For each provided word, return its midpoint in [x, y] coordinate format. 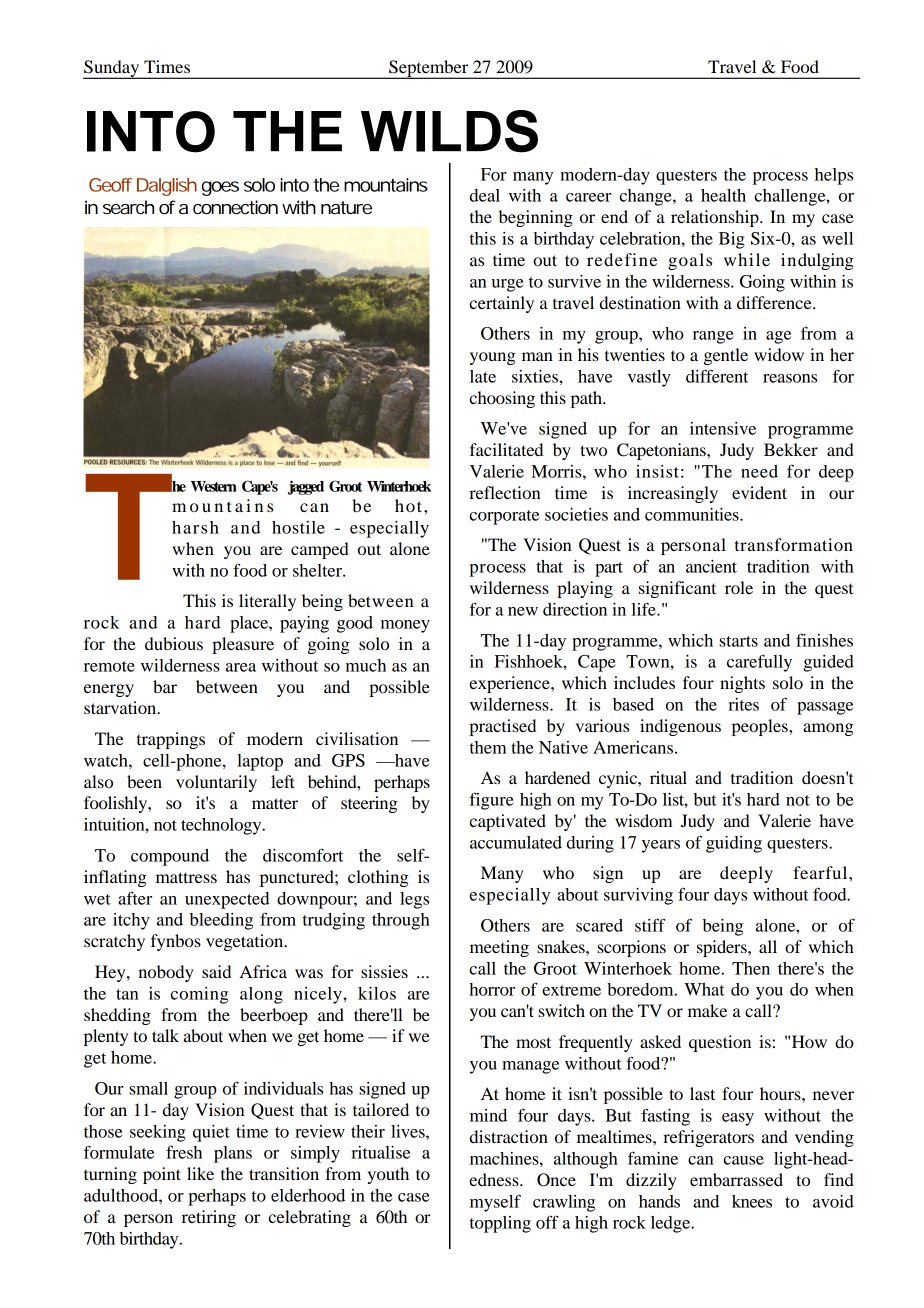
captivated [507, 822]
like [200, 1173]
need [759, 471]
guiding [734, 844]
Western [214, 486]
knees [752, 1201]
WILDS [449, 131]
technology [222, 826]
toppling [500, 1224]
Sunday [112, 69]
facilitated [506, 449]
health [723, 195]
